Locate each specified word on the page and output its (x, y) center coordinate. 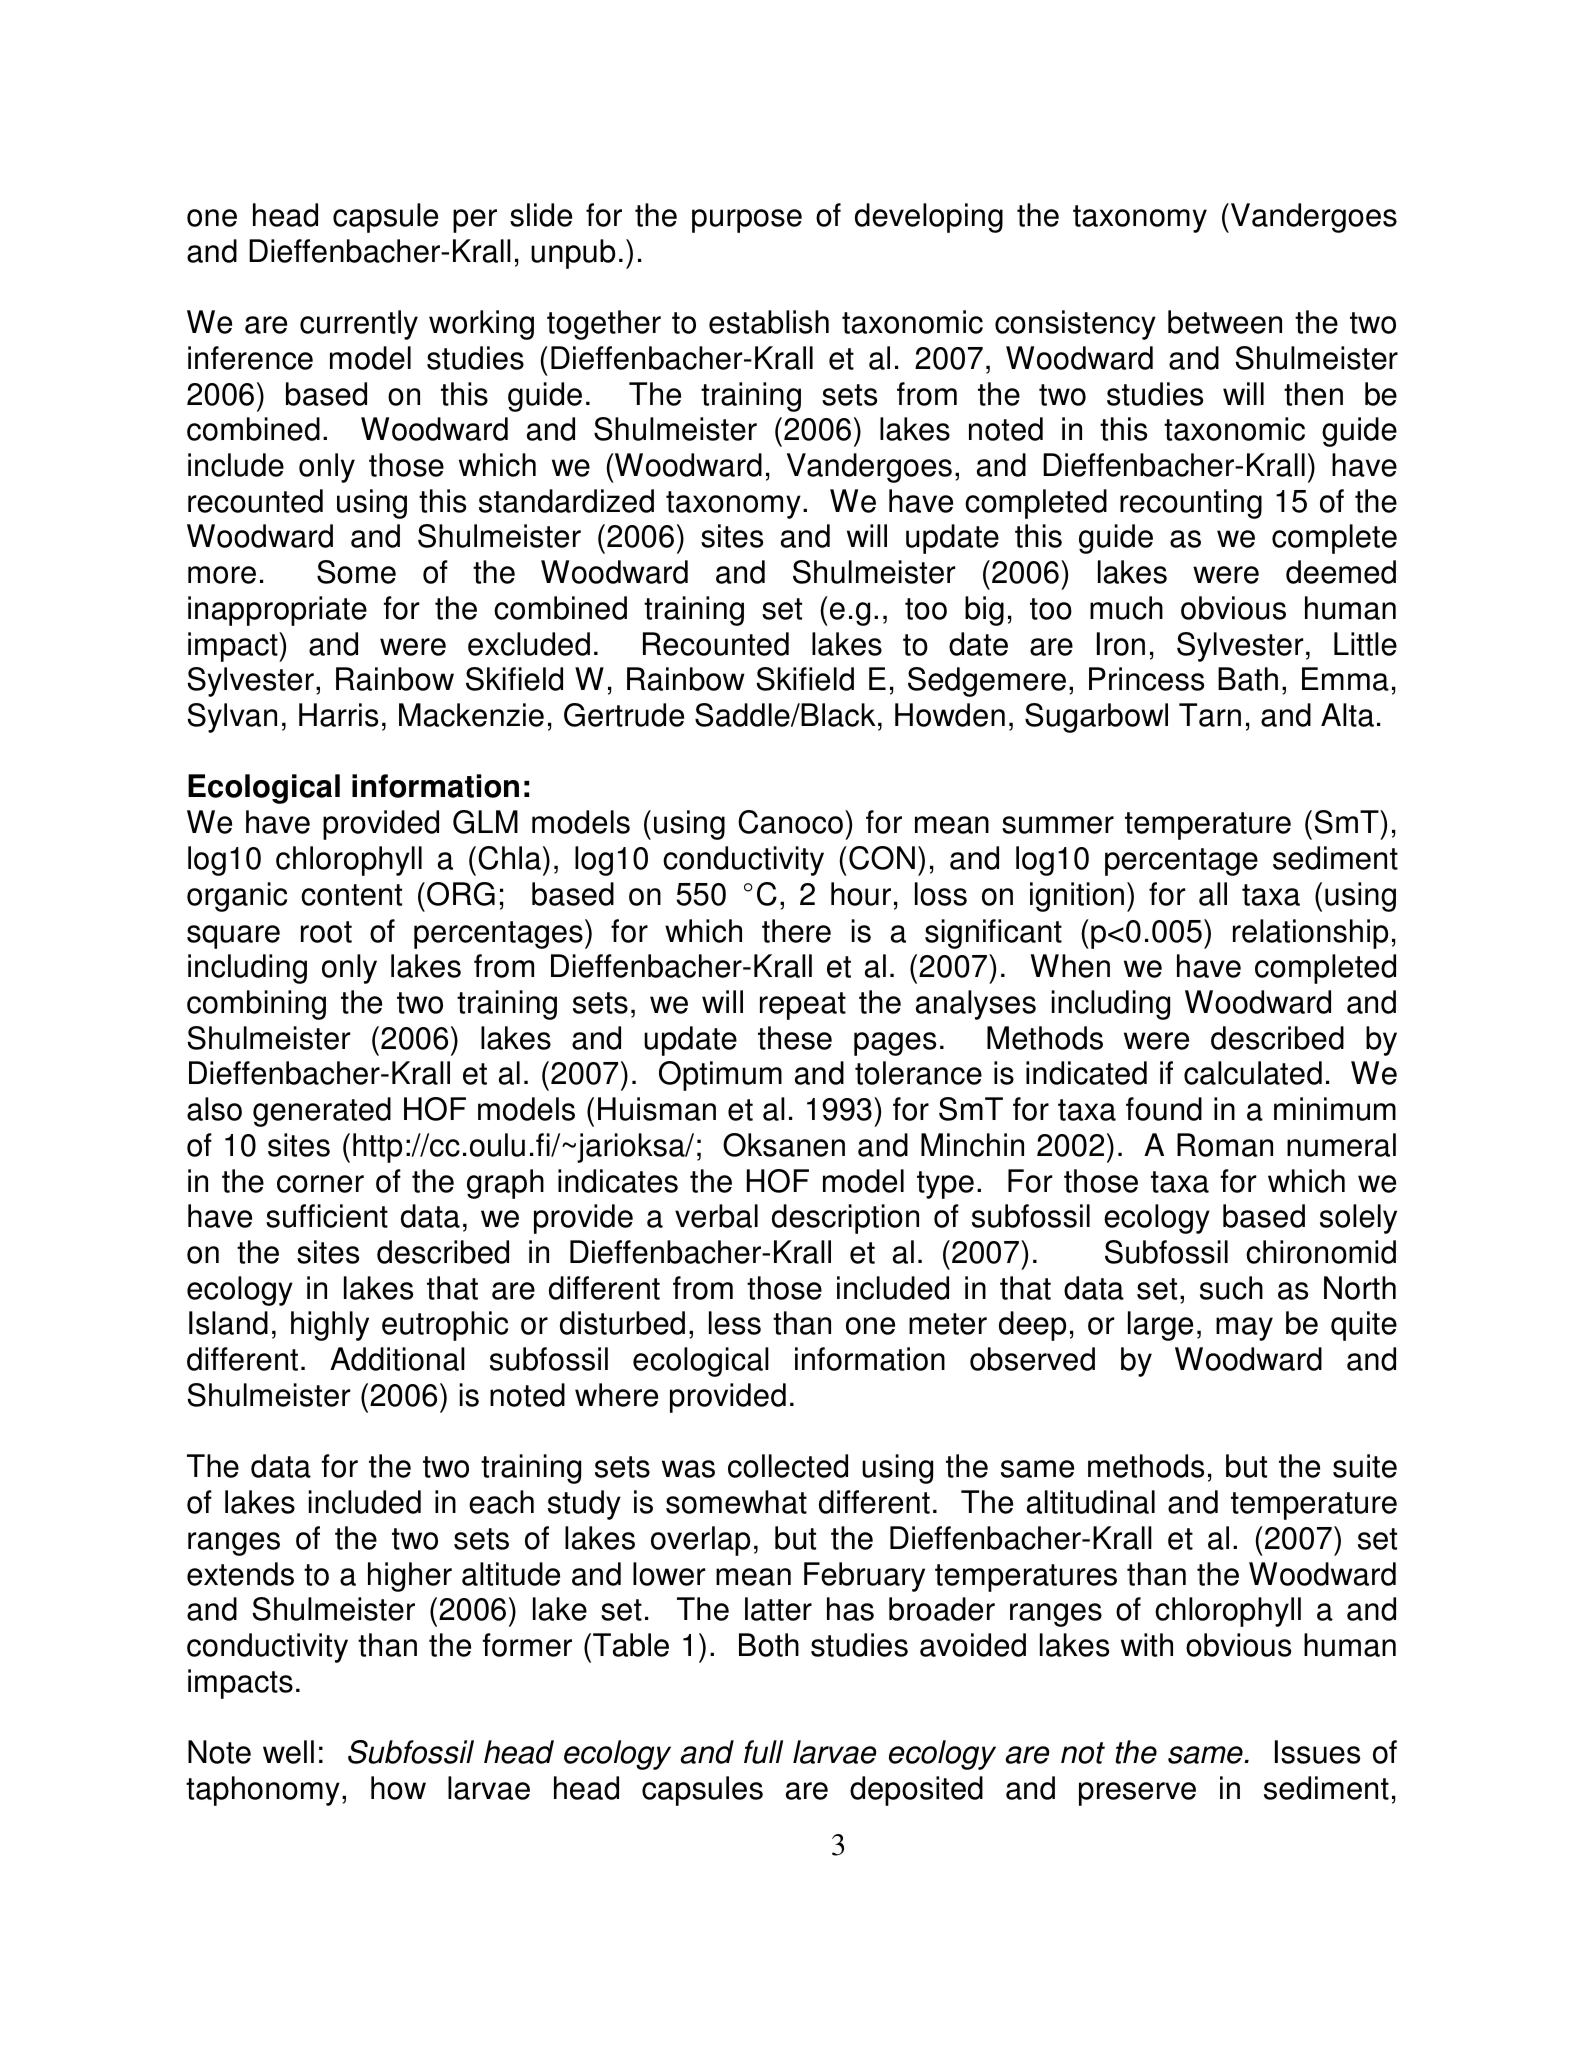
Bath (1248, 679)
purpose (747, 221)
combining (256, 1005)
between (1225, 322)
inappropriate (277, 611)
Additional (397, 1359)
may (1244, 1329)
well (288, 1752)
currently (359, 325)
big (984, 611)
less (735, 1323)
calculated (1253, 1073)
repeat (803, 1006)
